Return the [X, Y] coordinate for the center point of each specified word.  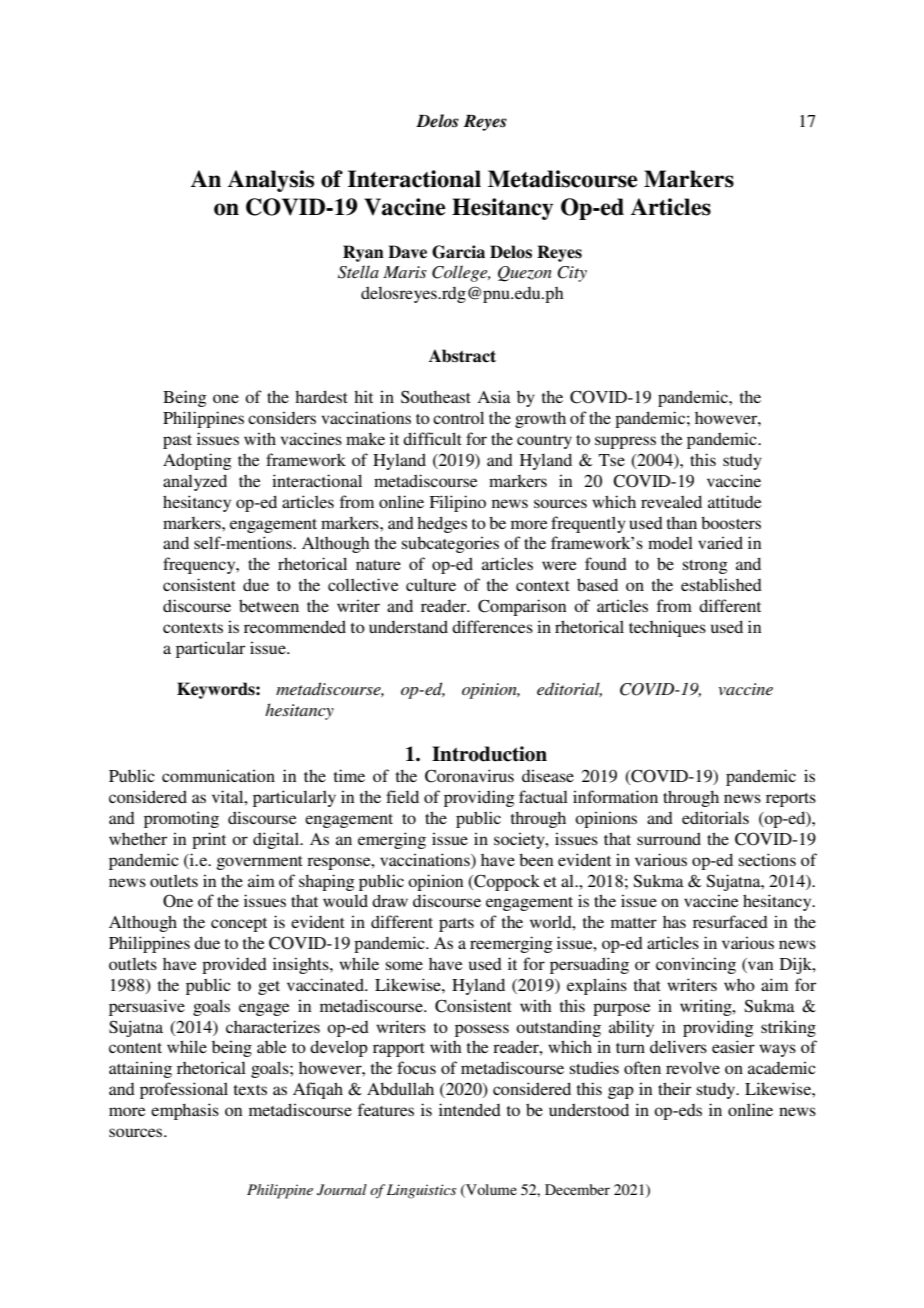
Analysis [271, 181]
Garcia [458, 252]
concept [239, 925]
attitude [735, 501]
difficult [432, 438]
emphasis [185, 1111]
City [572, 274]
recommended [295, 626]
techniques [667, 628]
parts [456, 925]
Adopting [197, 461]
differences [492, 626]
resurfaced [730, 921]
